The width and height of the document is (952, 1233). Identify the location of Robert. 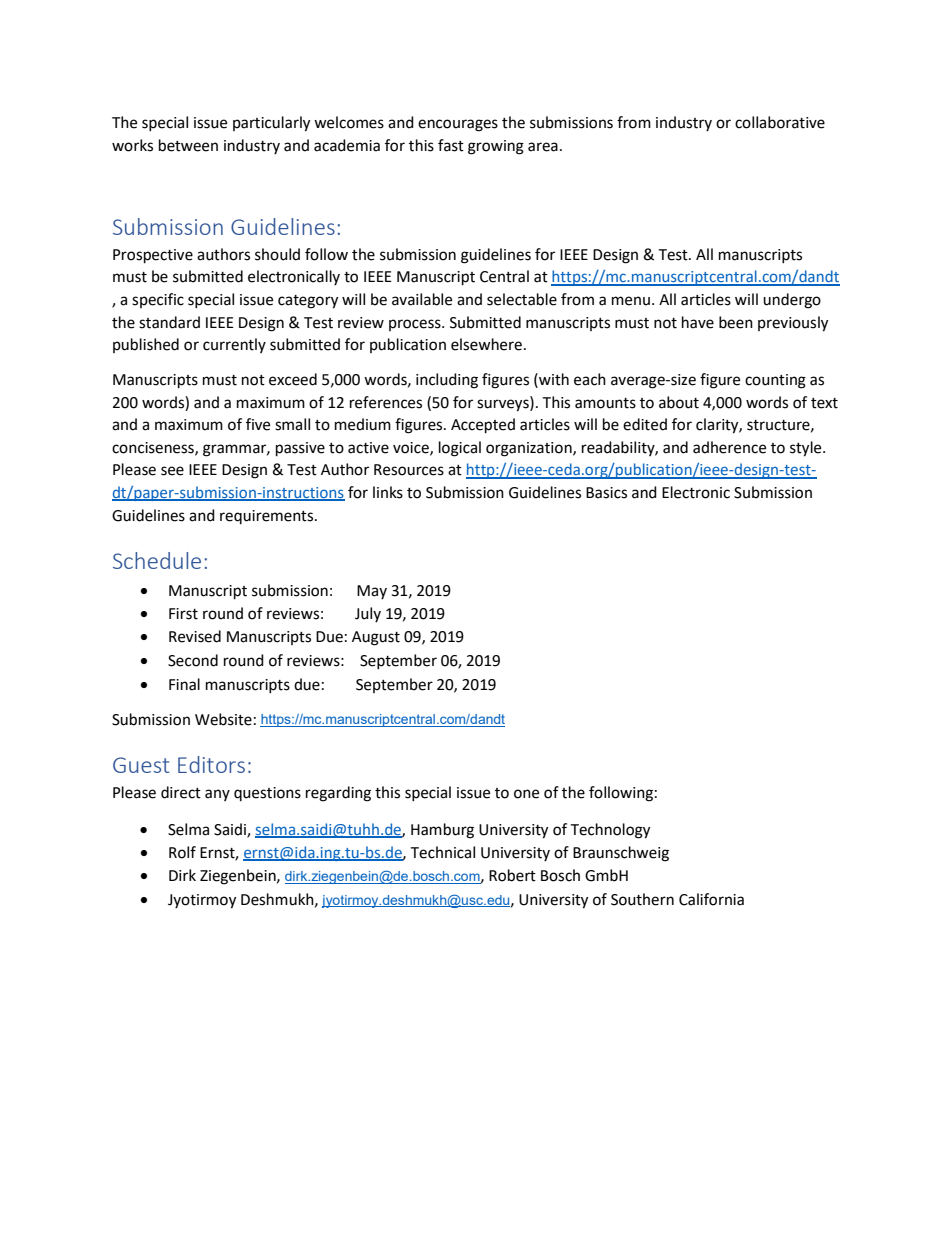
(512, 875).
